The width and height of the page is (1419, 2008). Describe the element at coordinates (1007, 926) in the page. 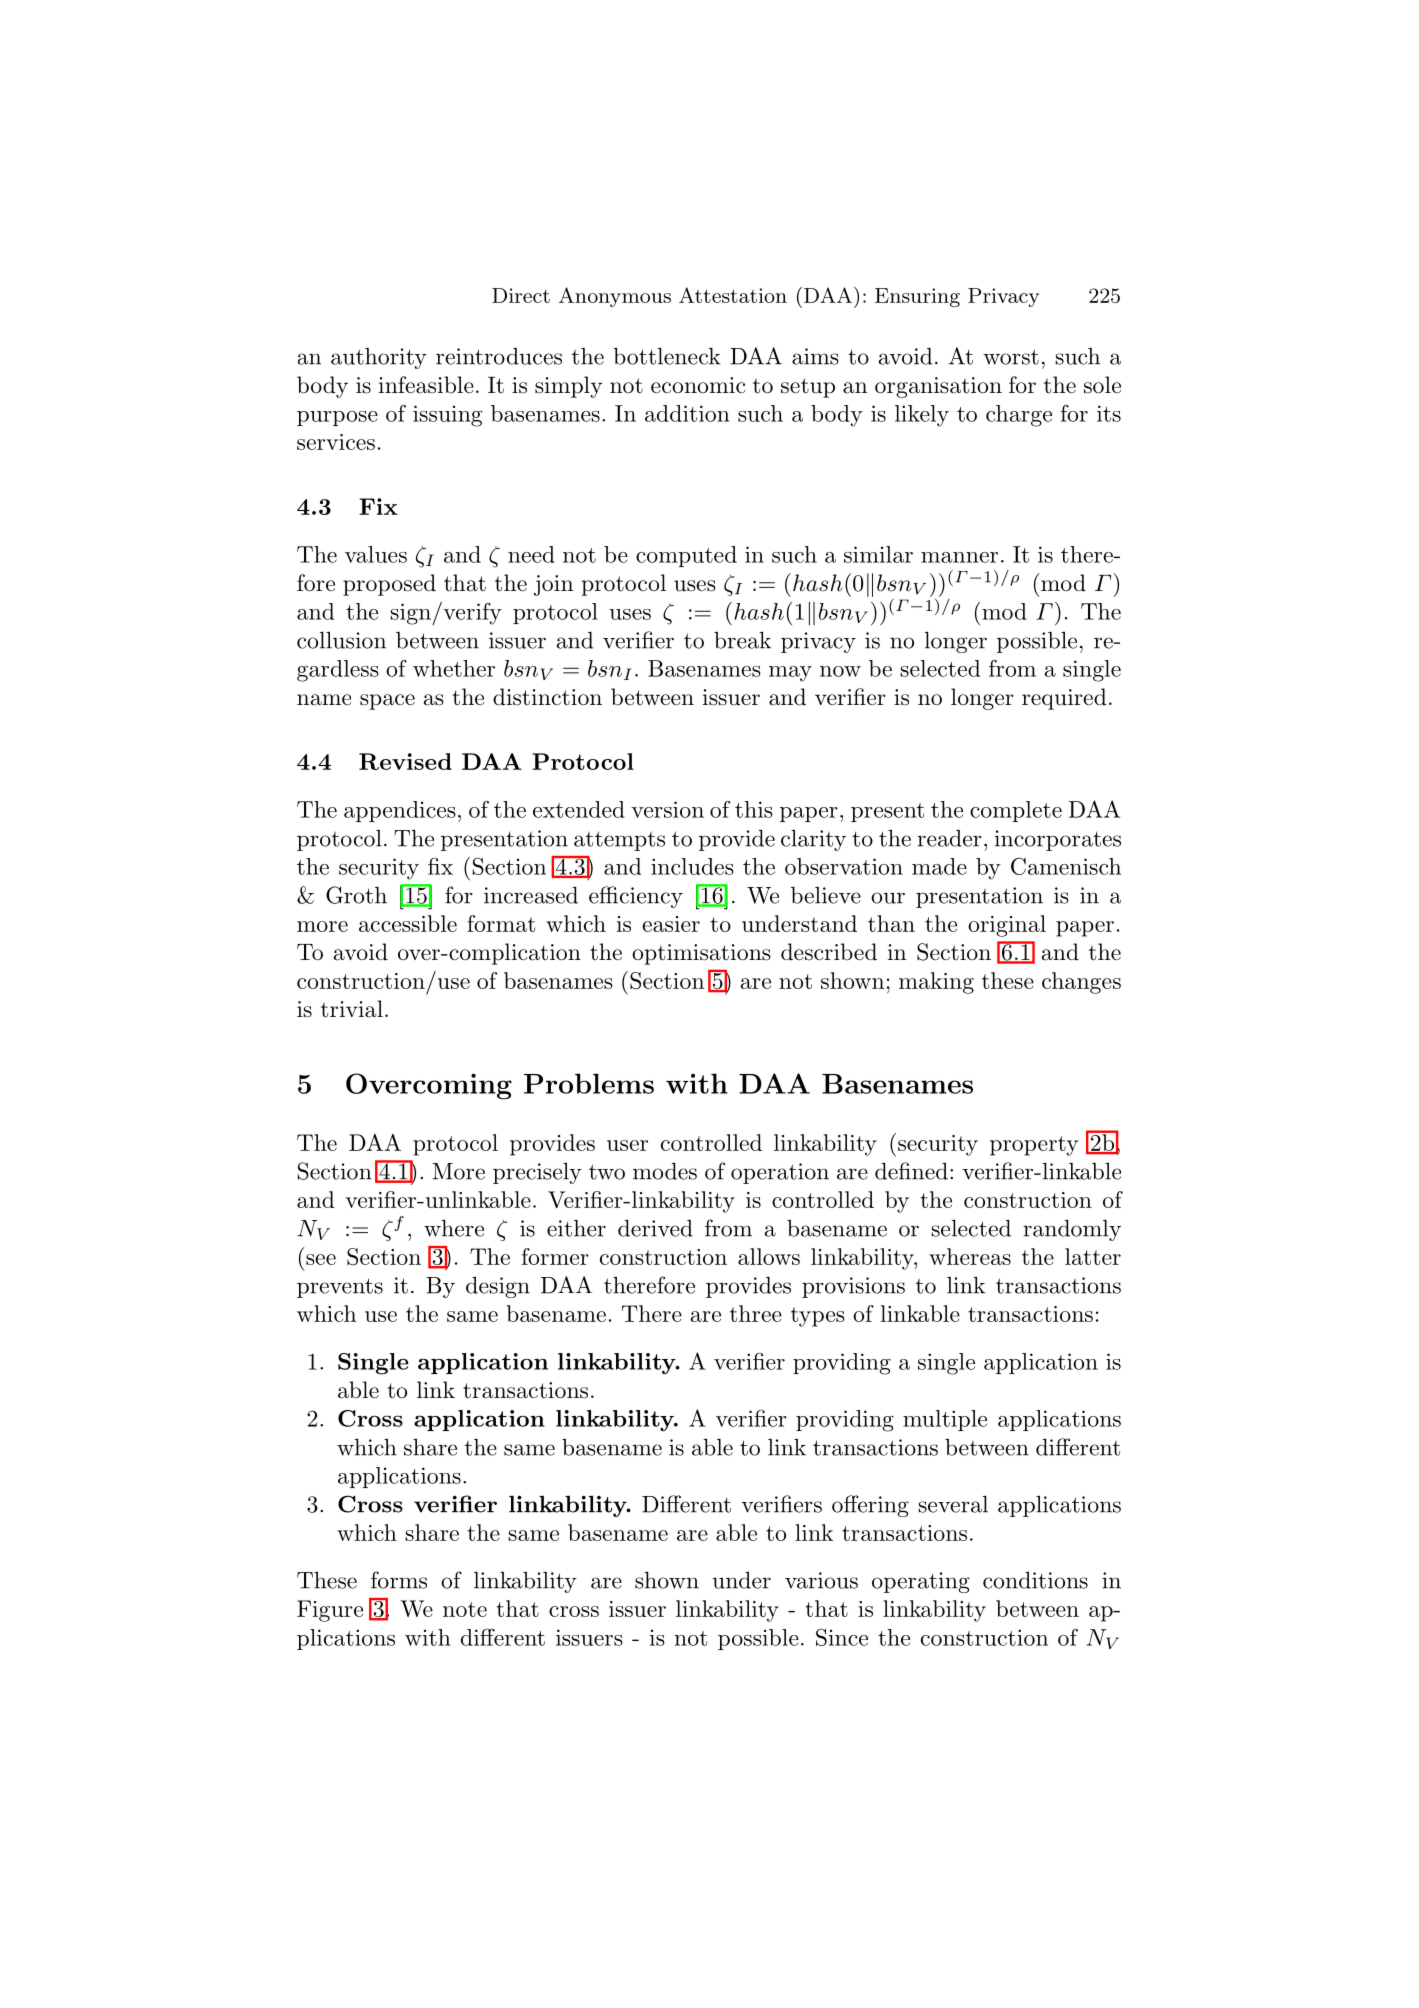

I see `original` at that location.
